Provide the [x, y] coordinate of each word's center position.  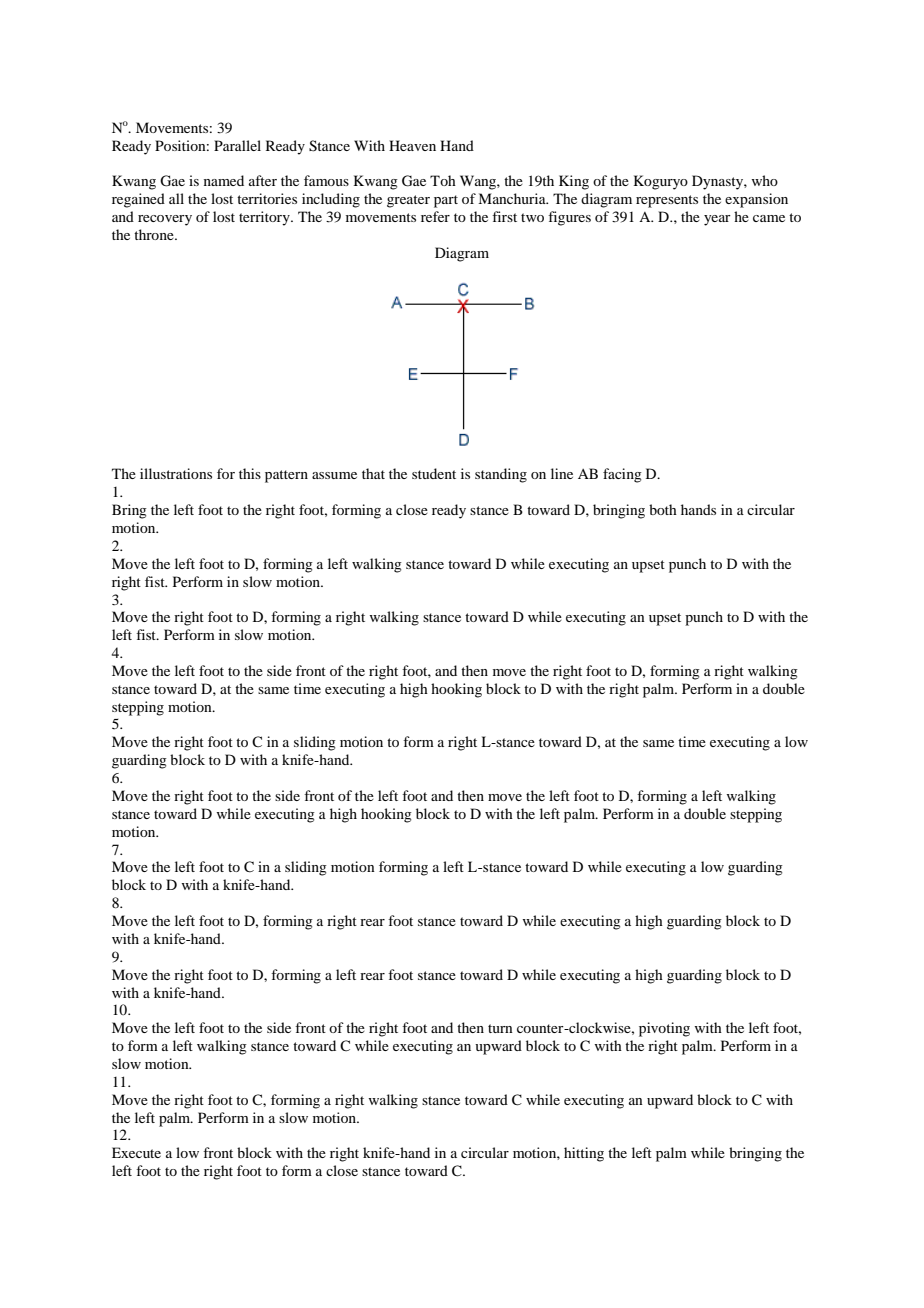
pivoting [664, 1029]
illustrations [176, 473]
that [373, 473]
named [224, 180]
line [562, 473]
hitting [584, 1154]
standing [501, 475]
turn [500, 1028]
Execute [136, 1152]
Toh [443, 180]
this [250, 473]
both [663, 509]
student [434, 473]
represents [667, 201]
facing [622, 475]
